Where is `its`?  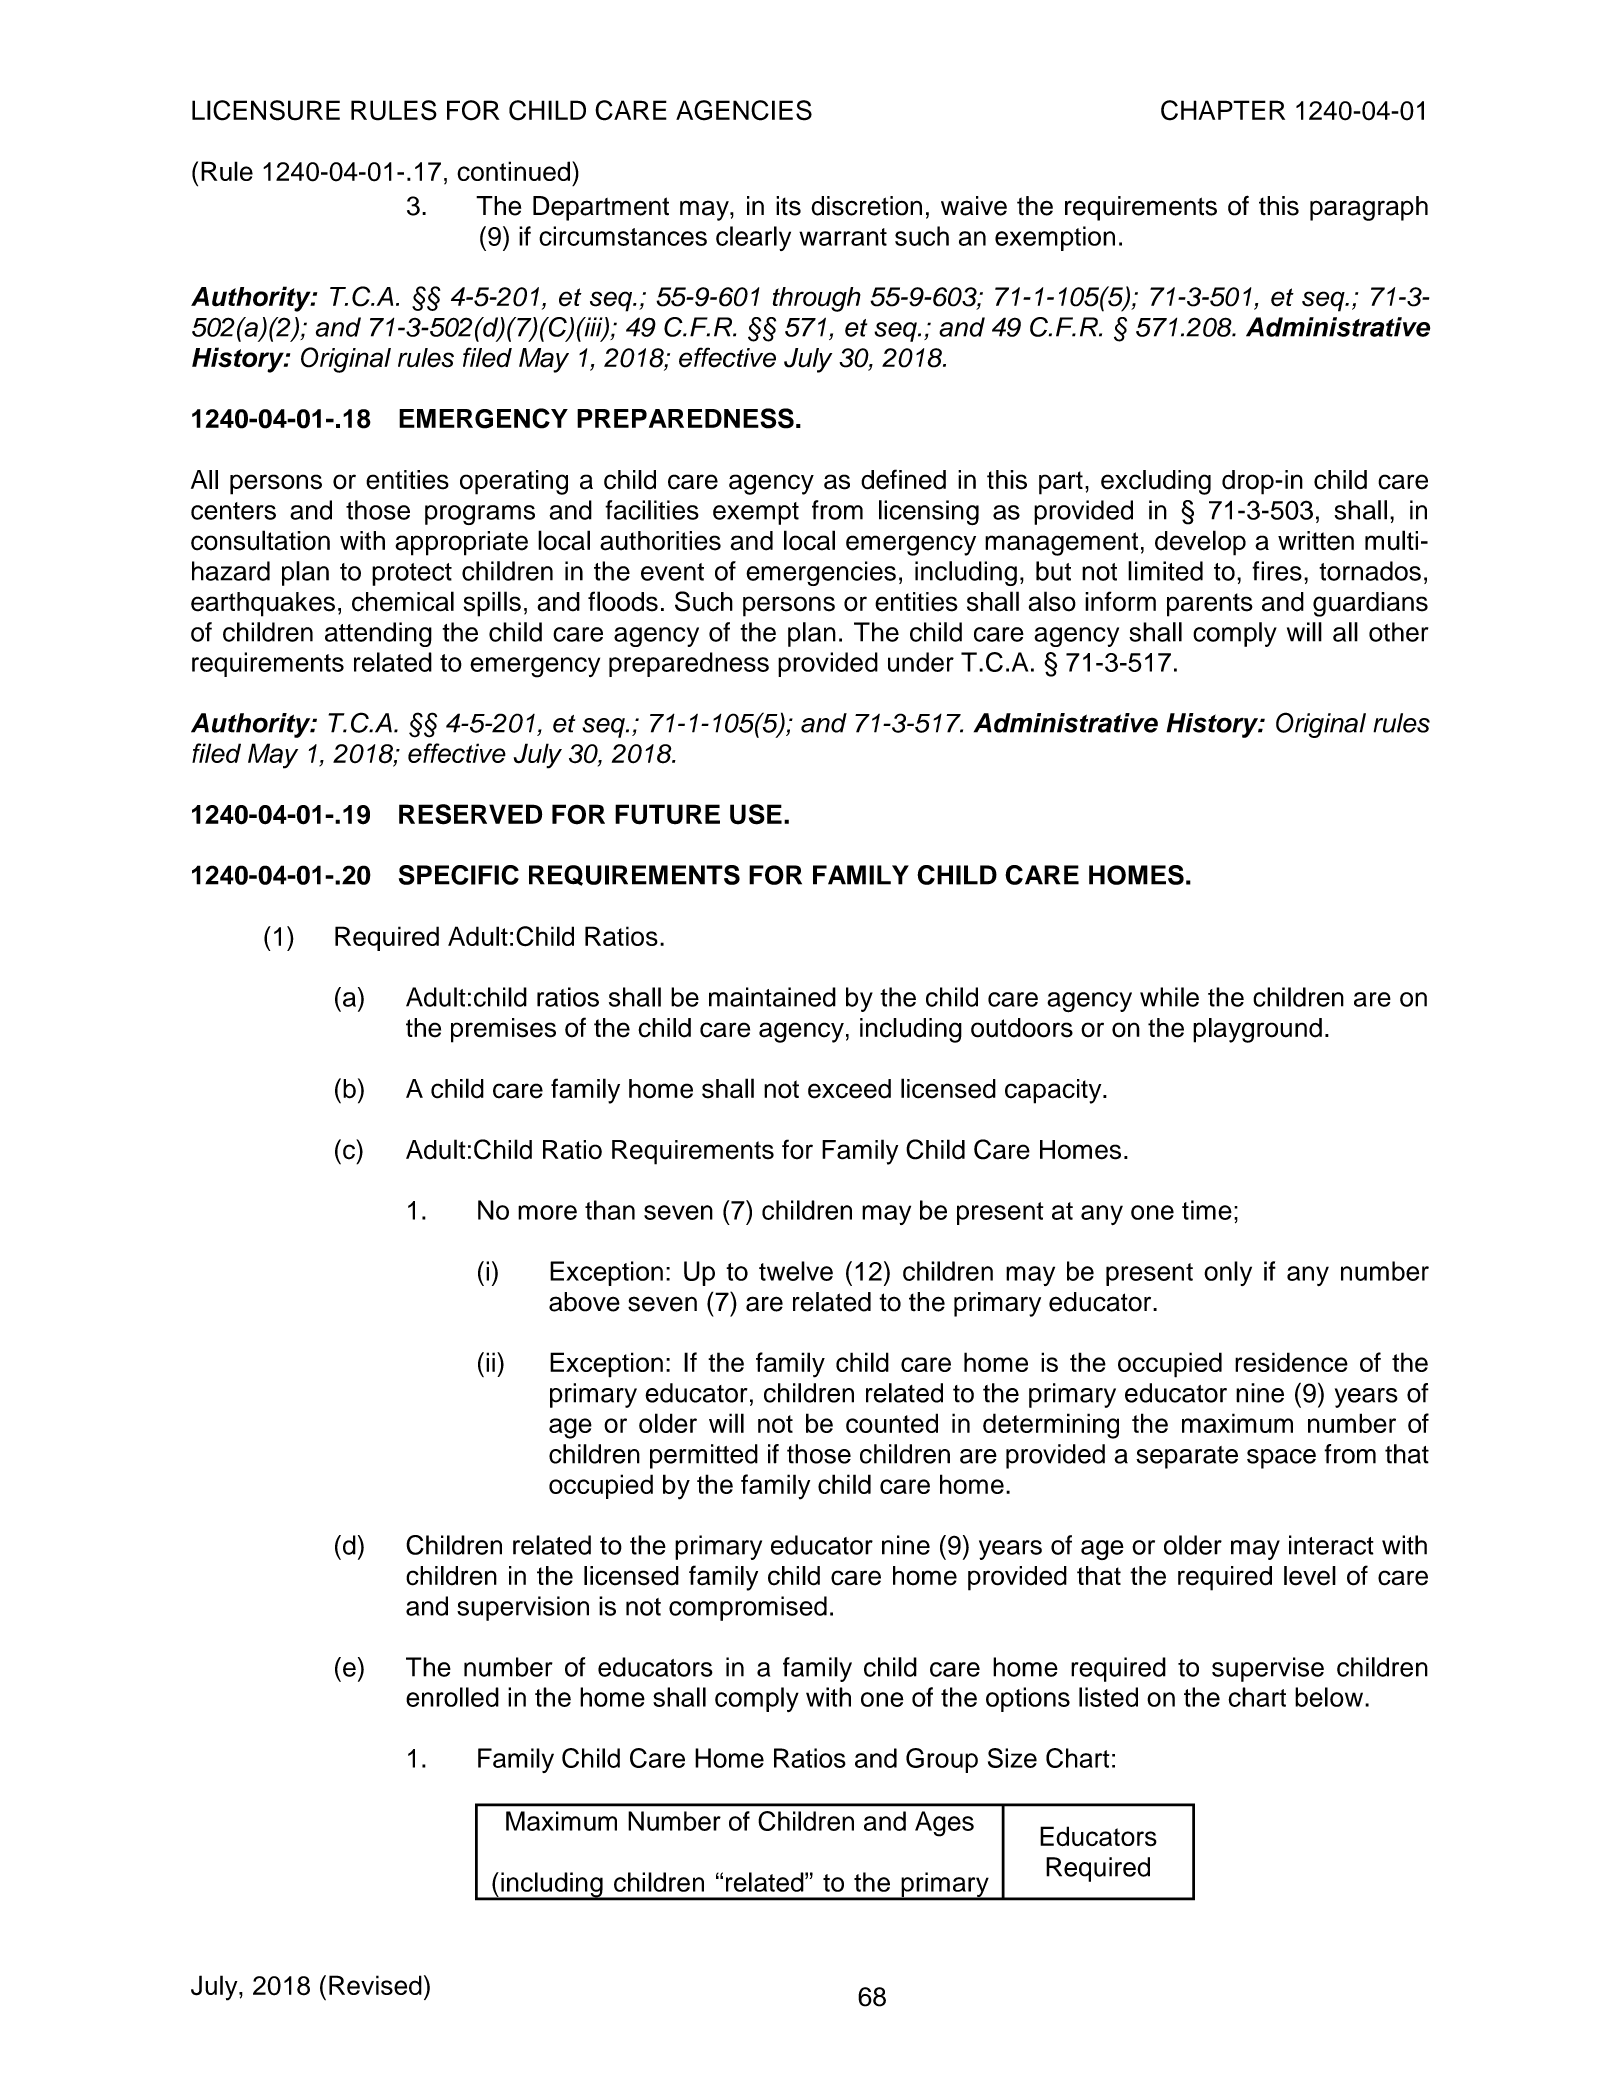 its is located at coordinates (788, 206).
